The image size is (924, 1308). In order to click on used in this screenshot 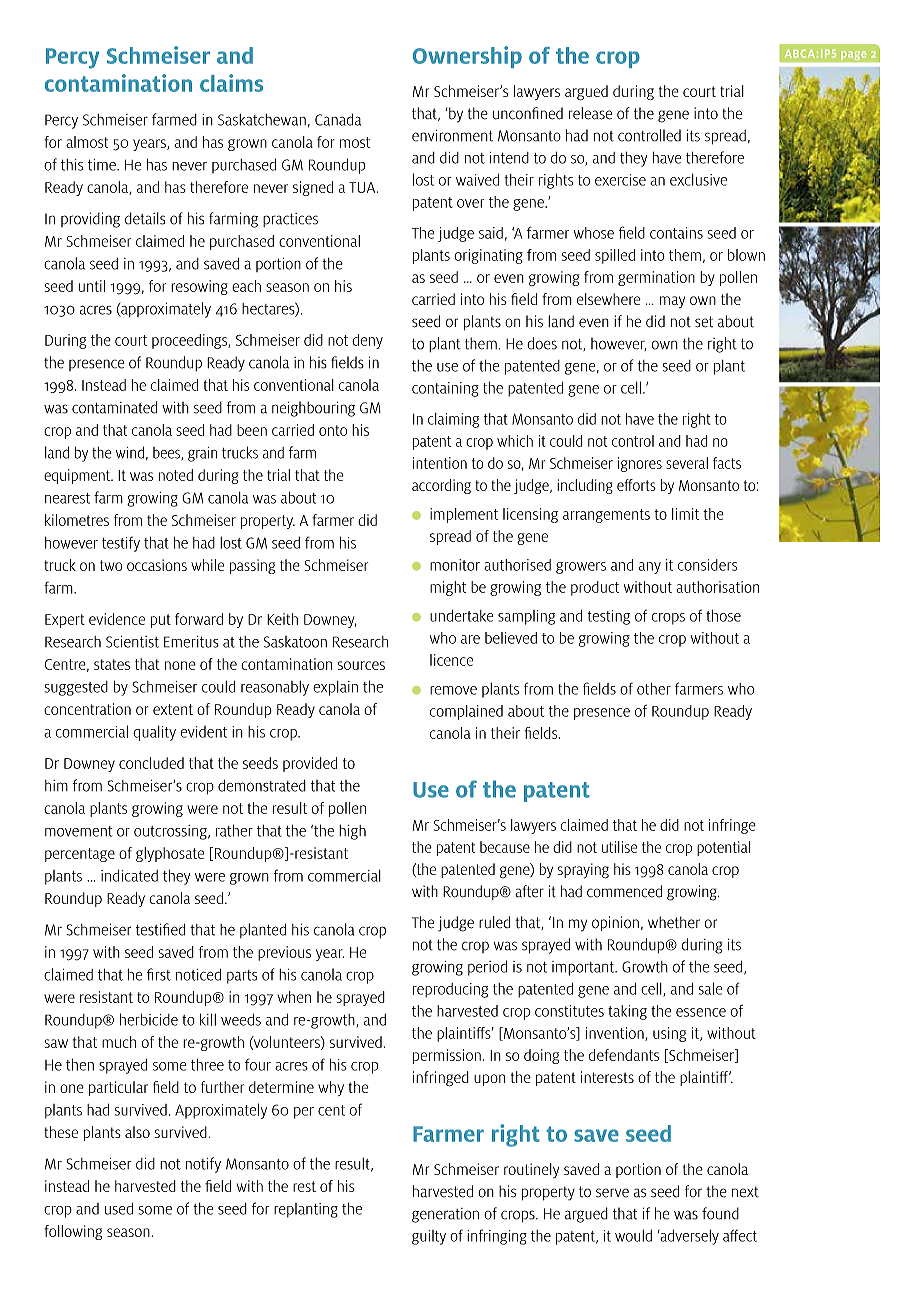, I will do `click(119, 1209)`.
